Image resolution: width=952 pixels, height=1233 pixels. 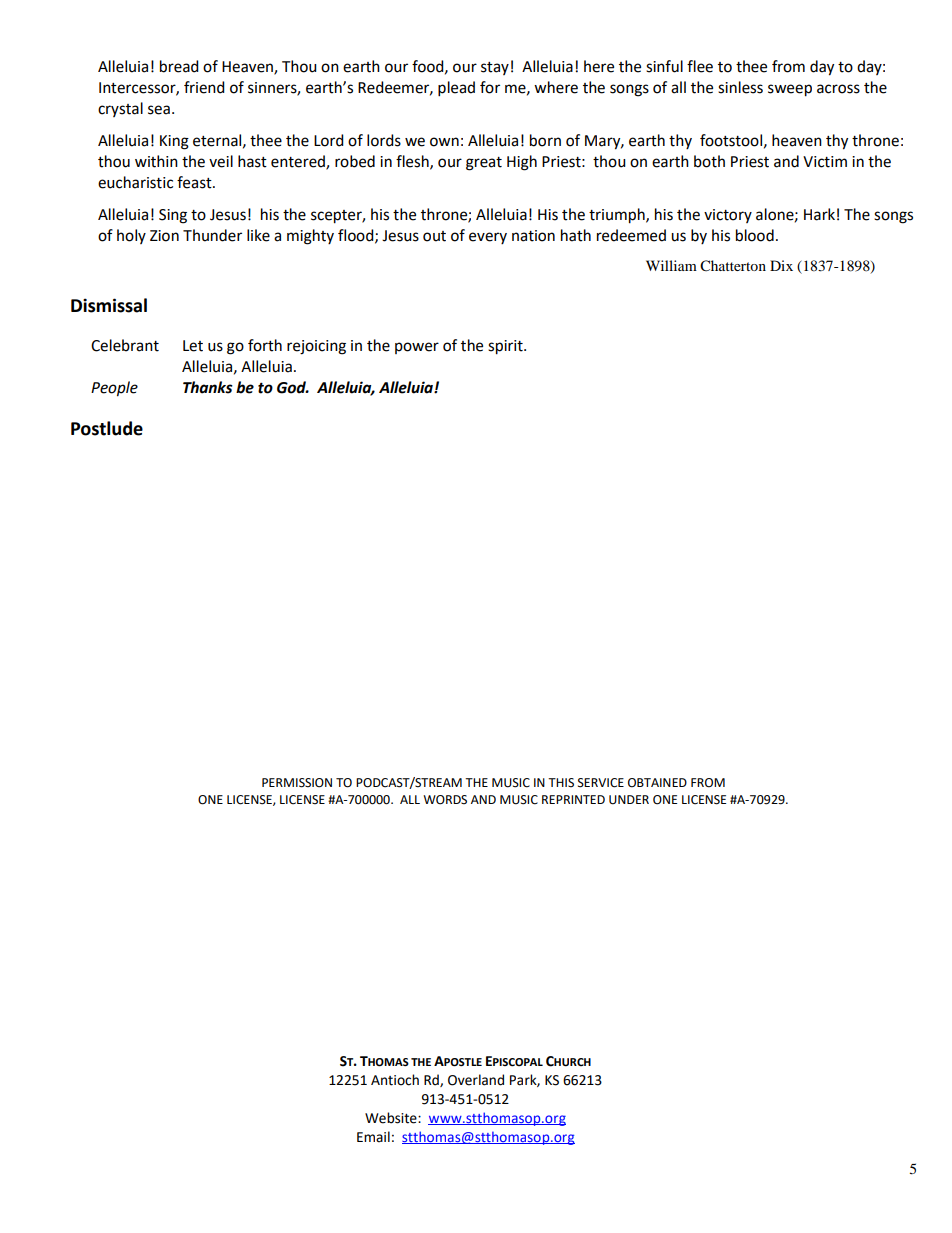 I want to click on spirit, so click(x=506, y=347).
